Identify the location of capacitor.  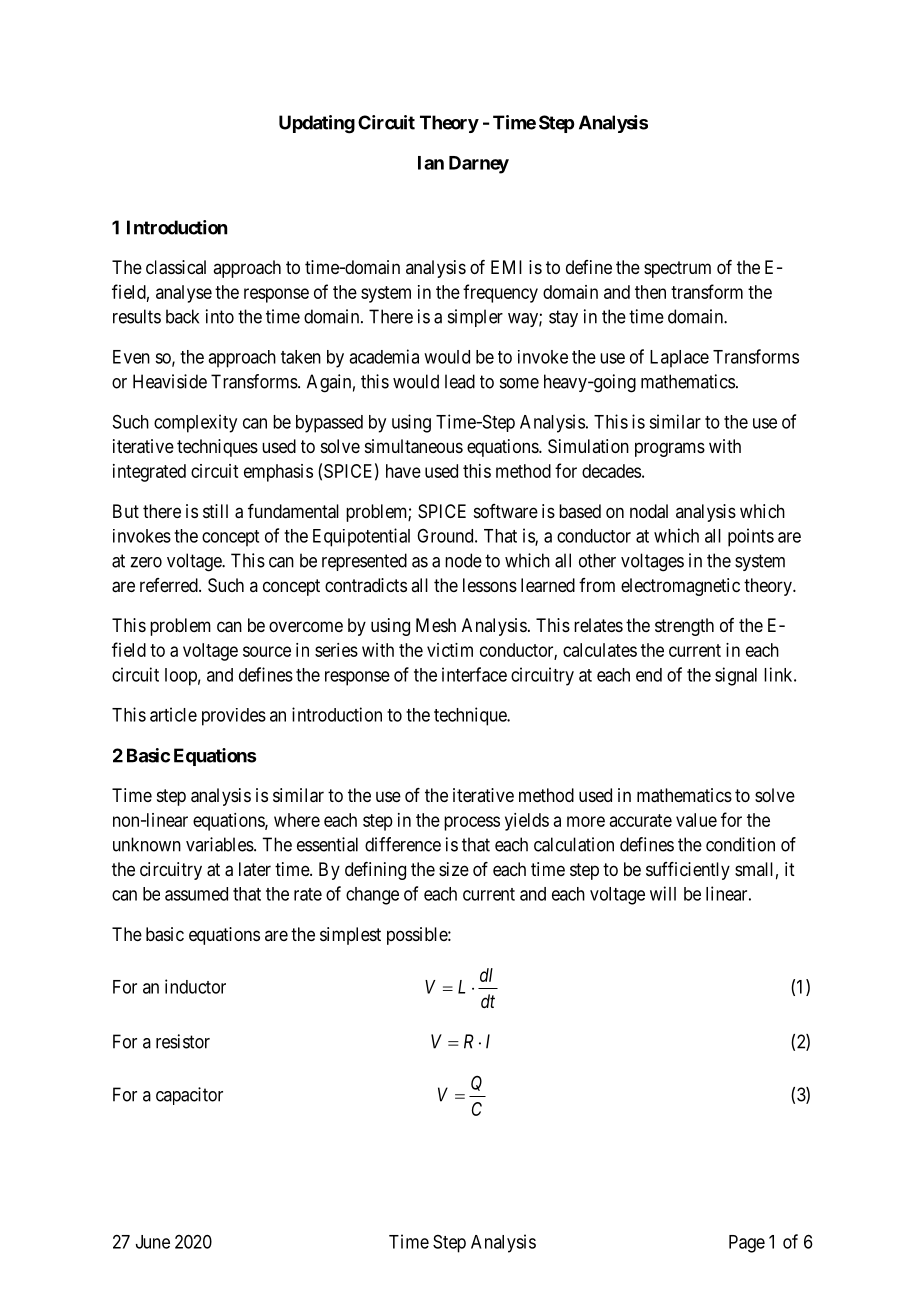
(189, 1096).
